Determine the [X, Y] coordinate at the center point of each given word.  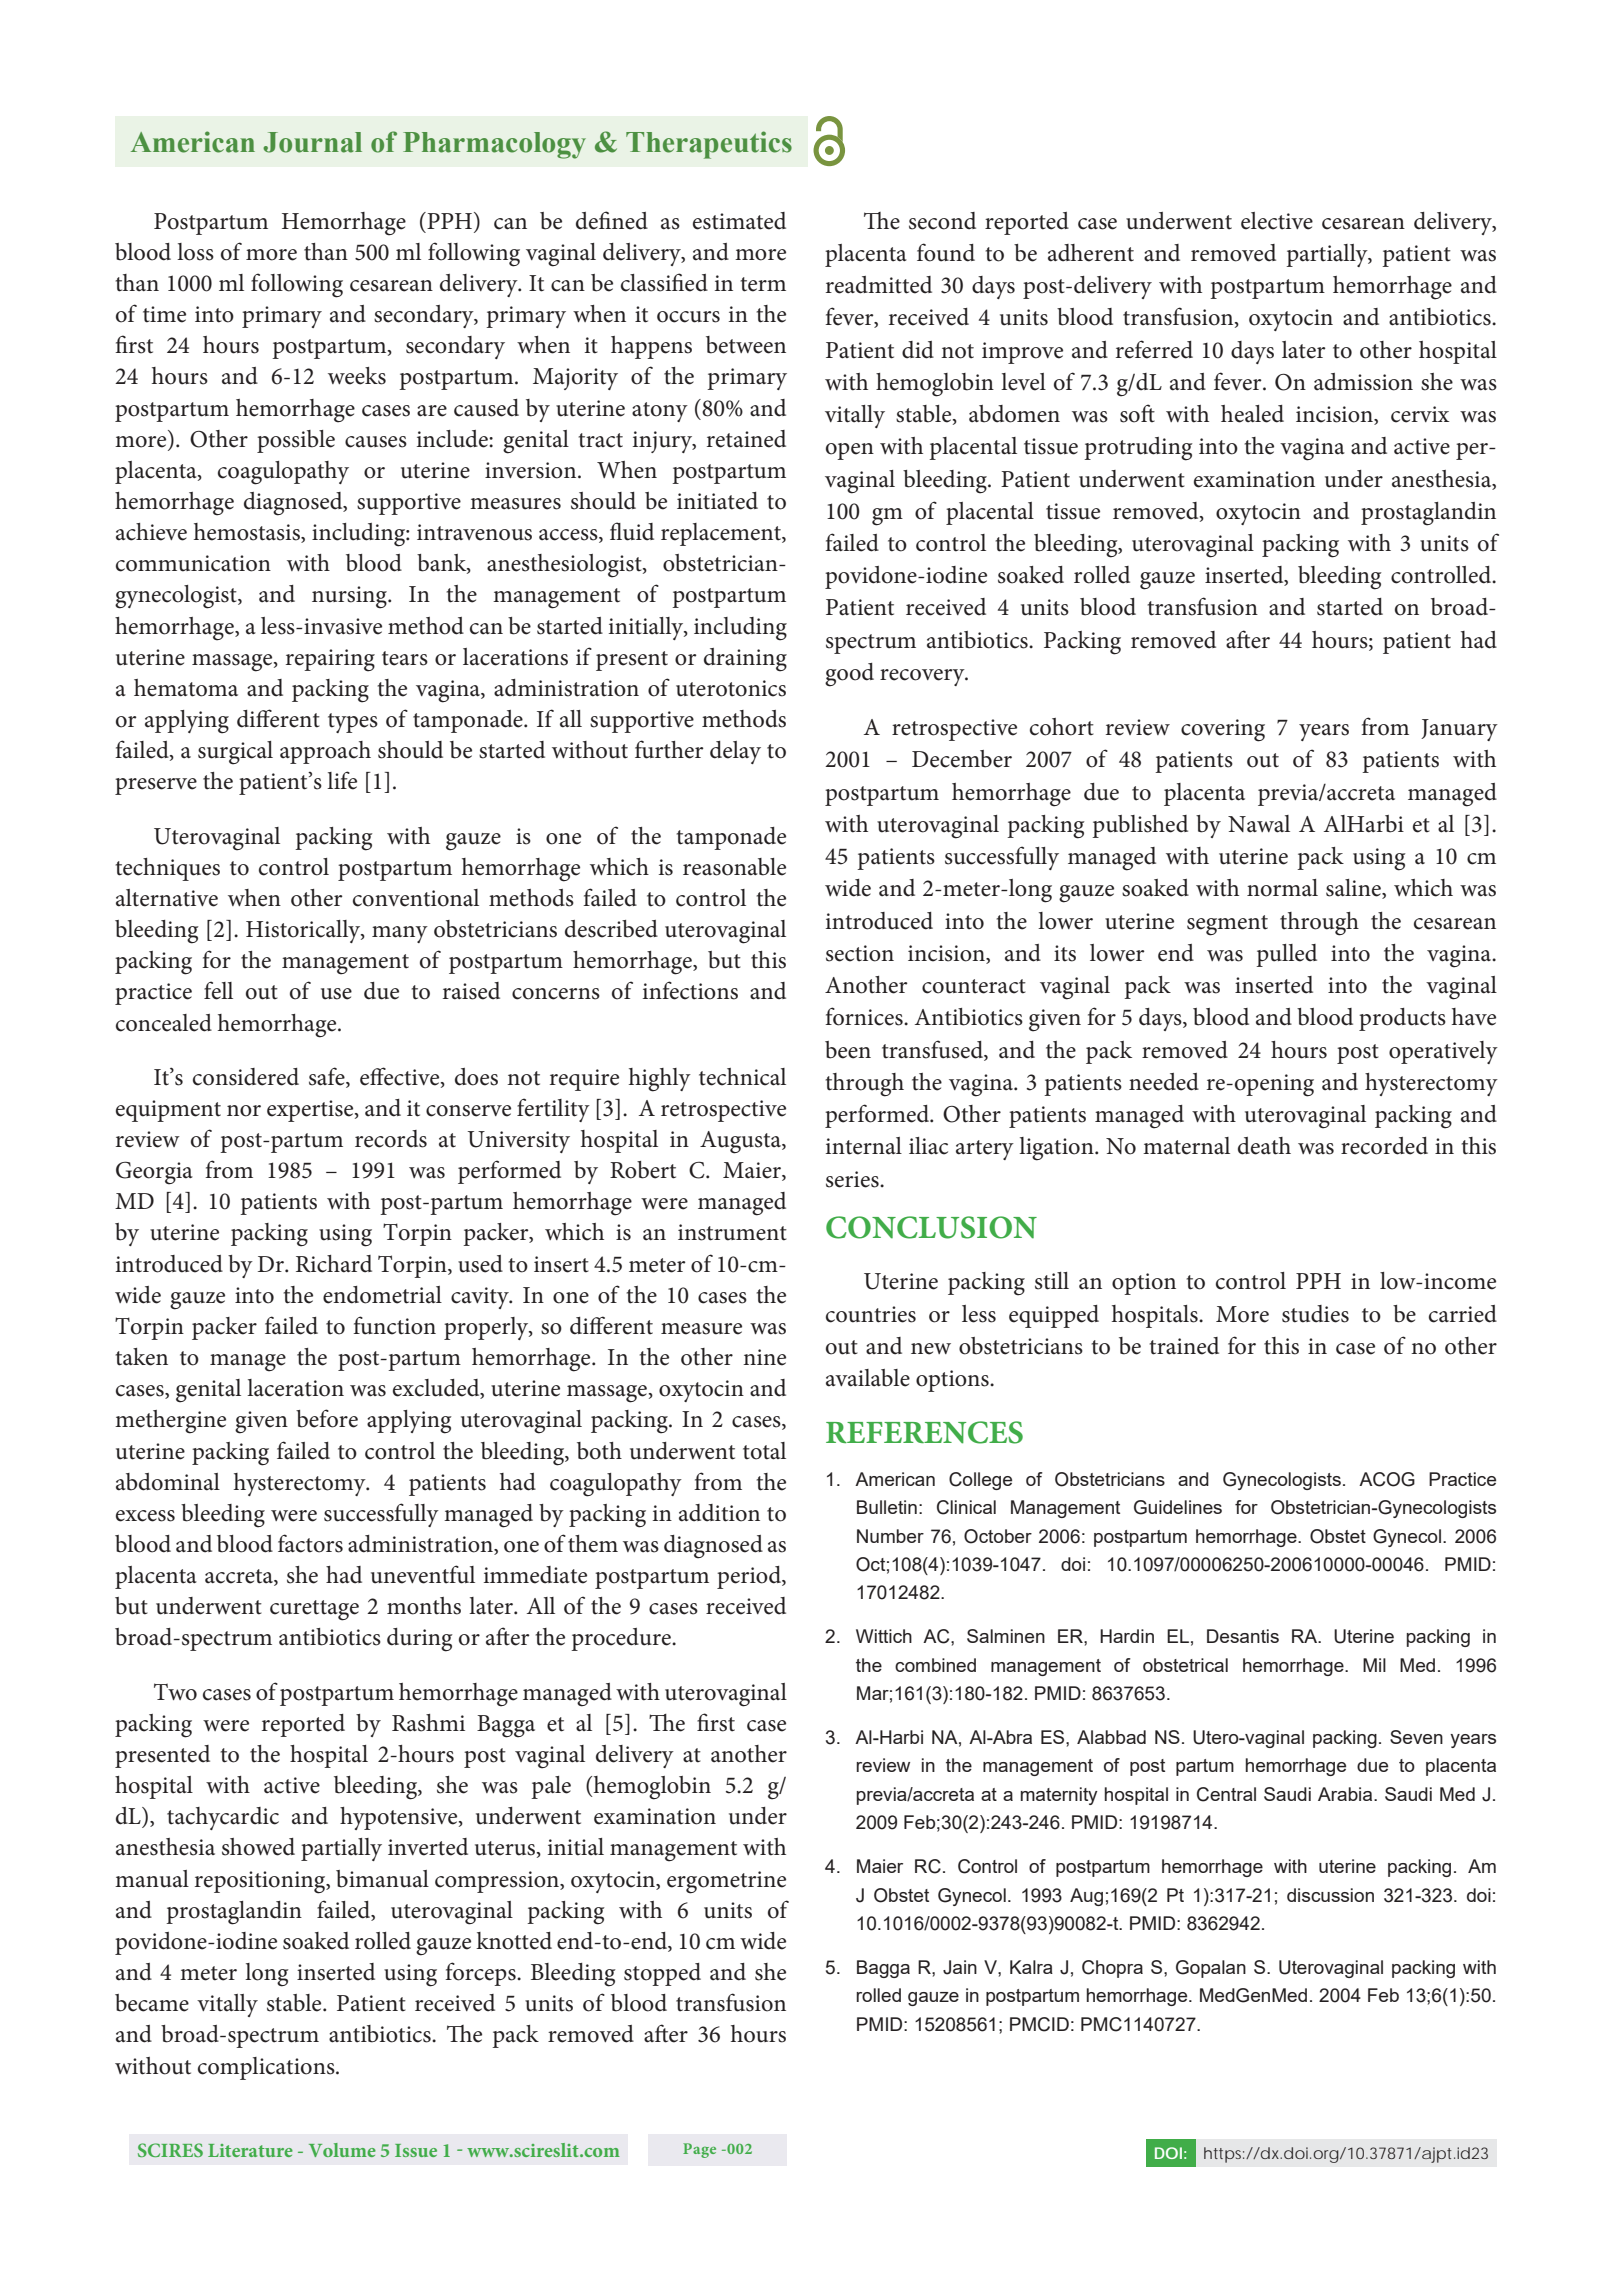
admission [1363, 382]
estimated [739, 221]
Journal [312, 142]
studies [1315, 1314]
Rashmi [428, 1723]
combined [935, 1665]
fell [218, 990]
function [394, 1325]
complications [267, 2068]
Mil [1374, 1665]
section [860, 953]
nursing [351, 597]
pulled [1286, 955]
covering [1223, 730]
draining [745, 660]
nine [764, 1357]
